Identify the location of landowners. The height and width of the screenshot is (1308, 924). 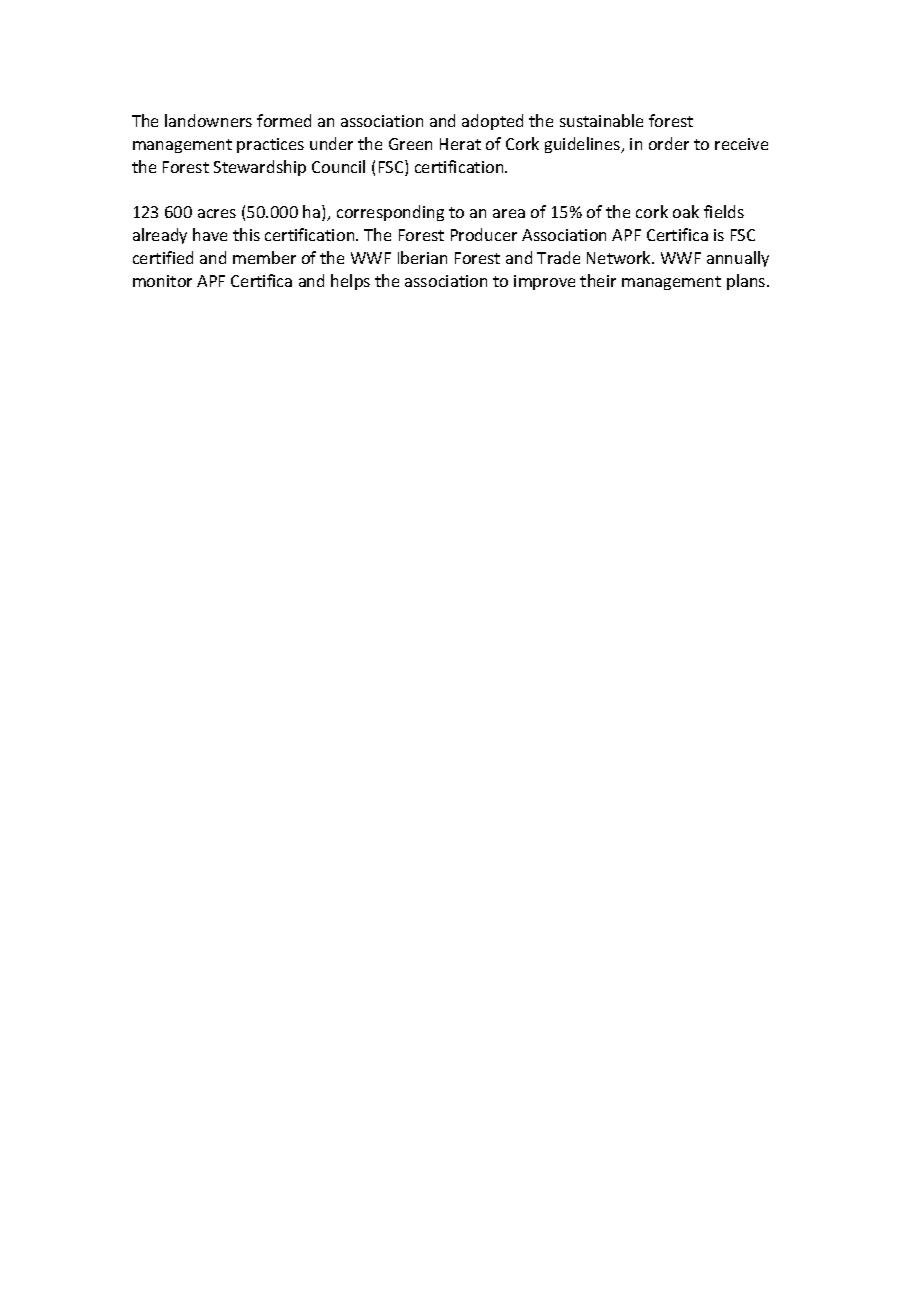
(208, 120).
